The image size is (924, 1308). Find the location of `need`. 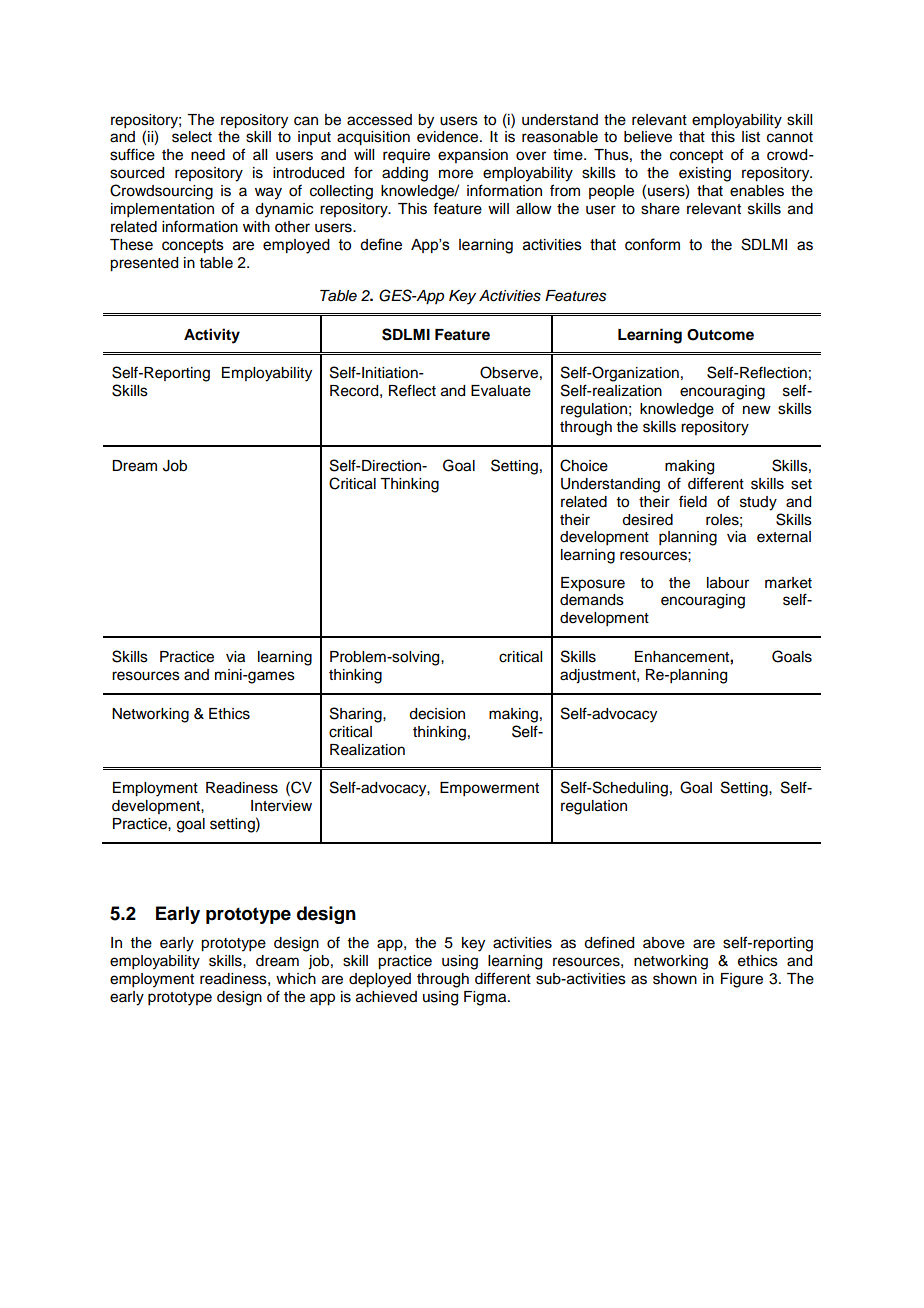

need is located at coordinates (208, 155).
